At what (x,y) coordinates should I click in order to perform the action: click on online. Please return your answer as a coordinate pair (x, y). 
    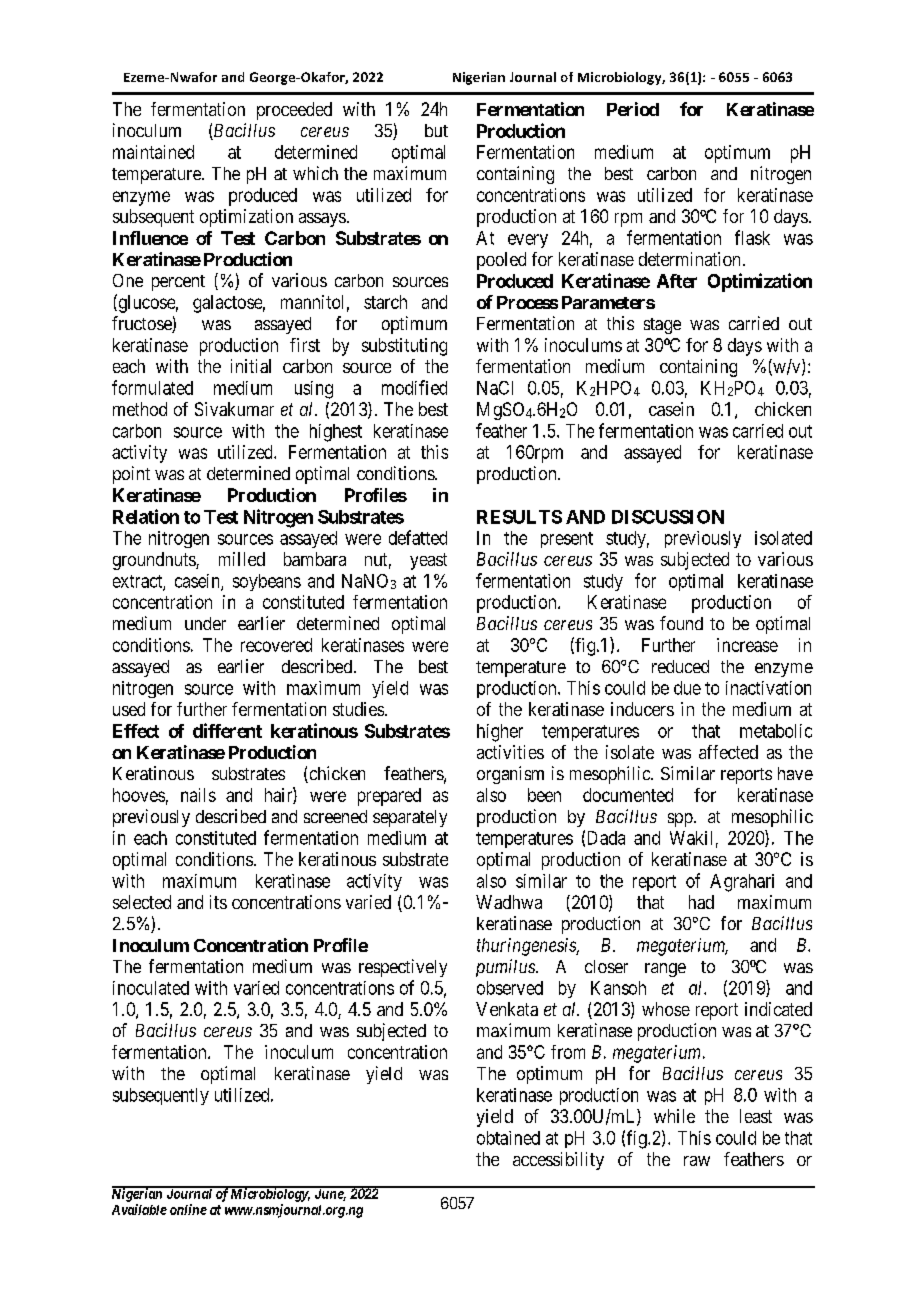
    Looking at the image, I should click on (188, 1209).
